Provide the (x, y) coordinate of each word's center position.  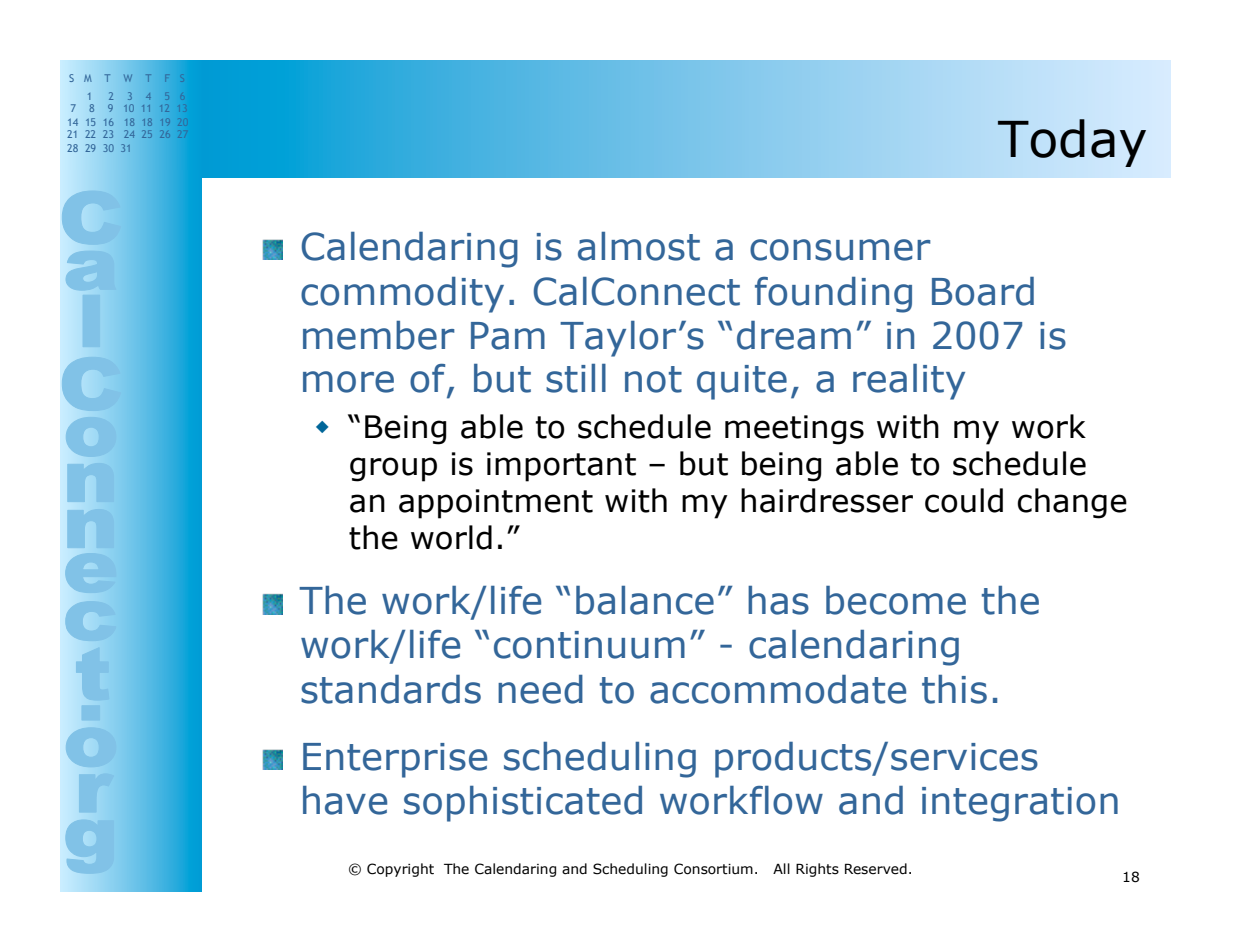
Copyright (400, 870)
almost (639, 246)
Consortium (713, 869)
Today (1072, 143)
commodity (402, 295)
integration (1020, 804)
